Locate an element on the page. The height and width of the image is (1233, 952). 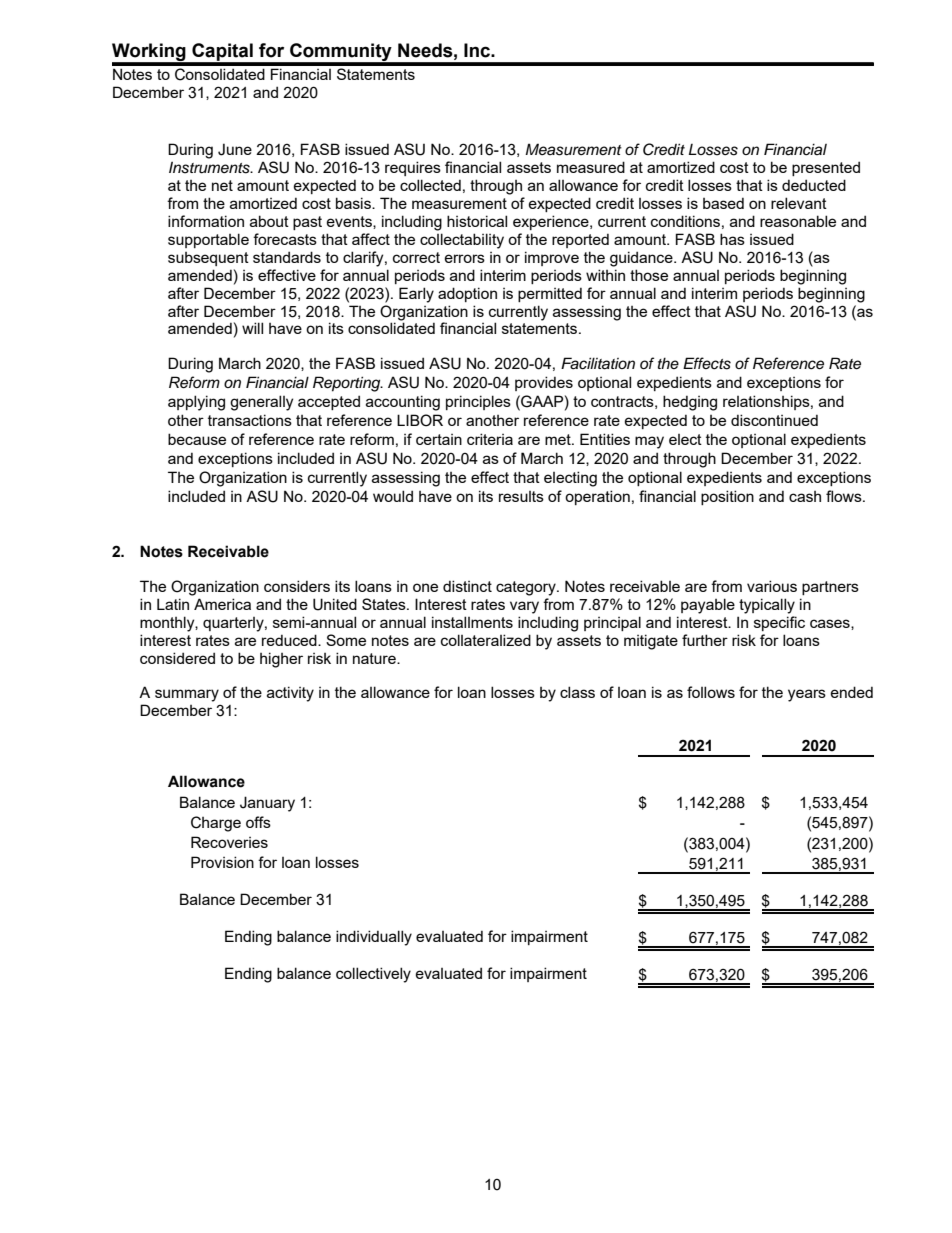
position is located at coordinates (727, 497).
